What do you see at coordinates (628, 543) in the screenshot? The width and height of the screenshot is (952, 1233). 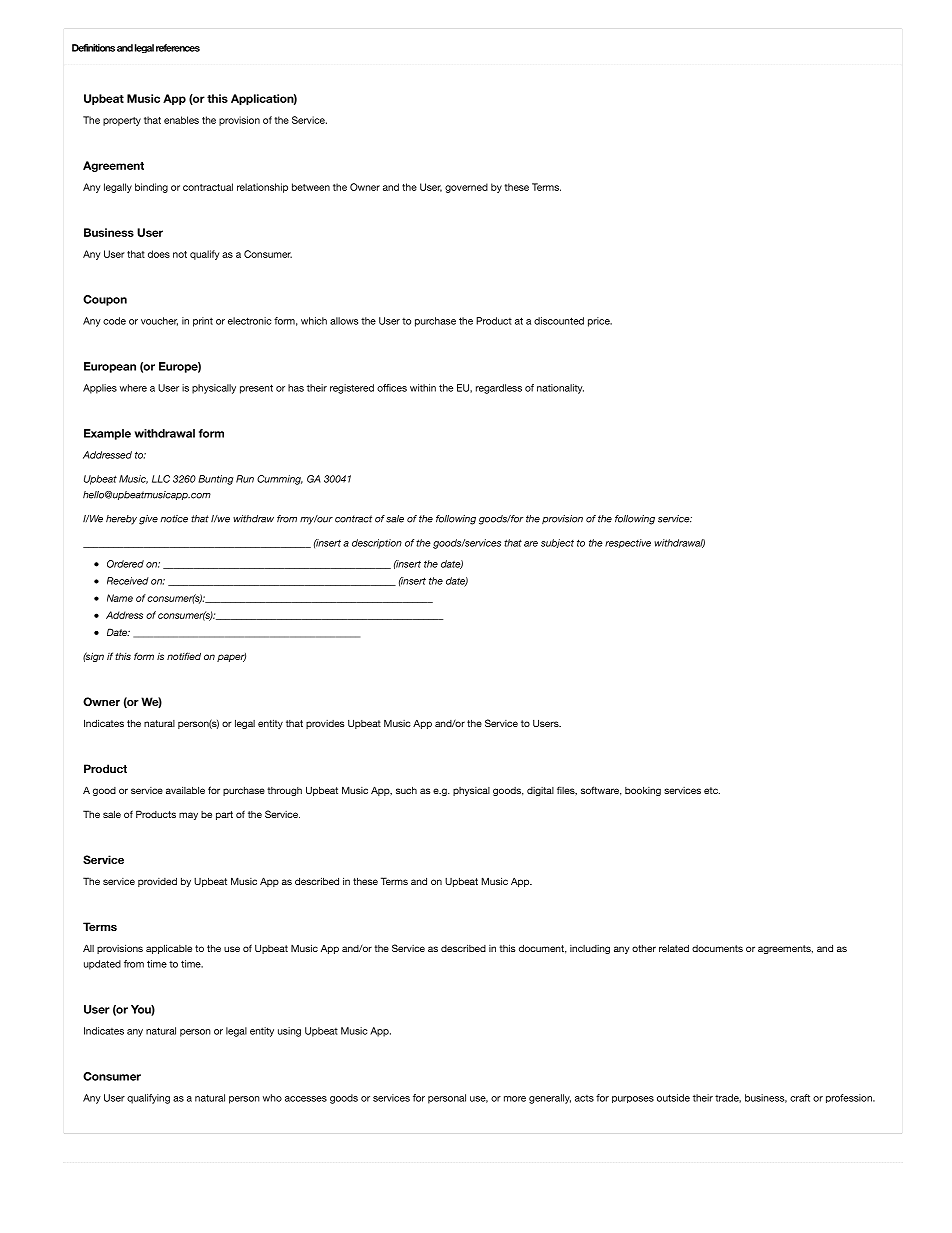 I see `respective` at bounding box center [628, 543].
